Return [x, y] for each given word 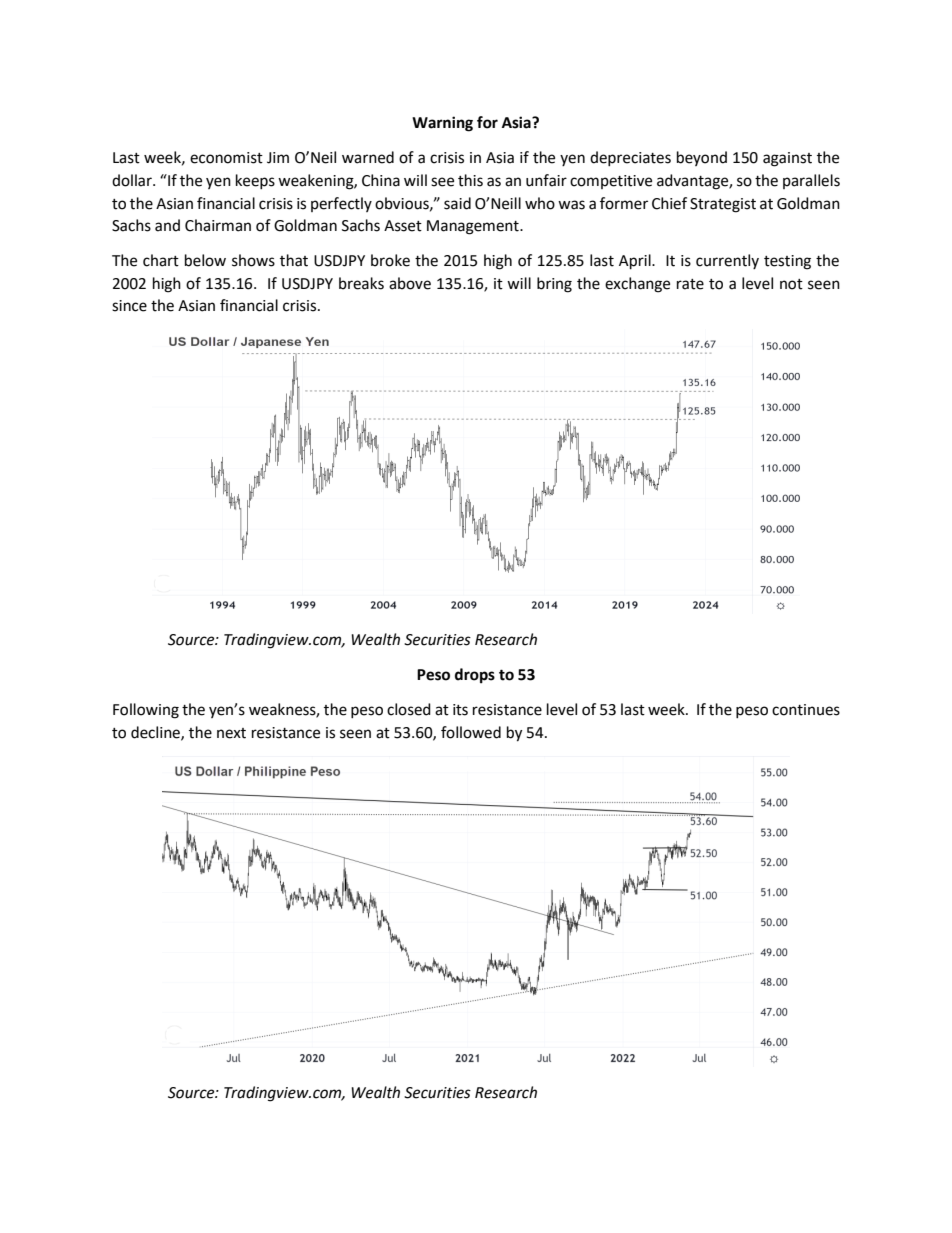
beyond [702, 158]
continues [806, 710]
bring [554, 285]
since [129, 306]
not [791, 284]
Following [146, 711]
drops [475, 676]
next [231, 733]
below [205, 260]
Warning [442, 124]
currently [727, 261]
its [460, 710]
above [410, 283]
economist [226, 158]
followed [471, 732]
